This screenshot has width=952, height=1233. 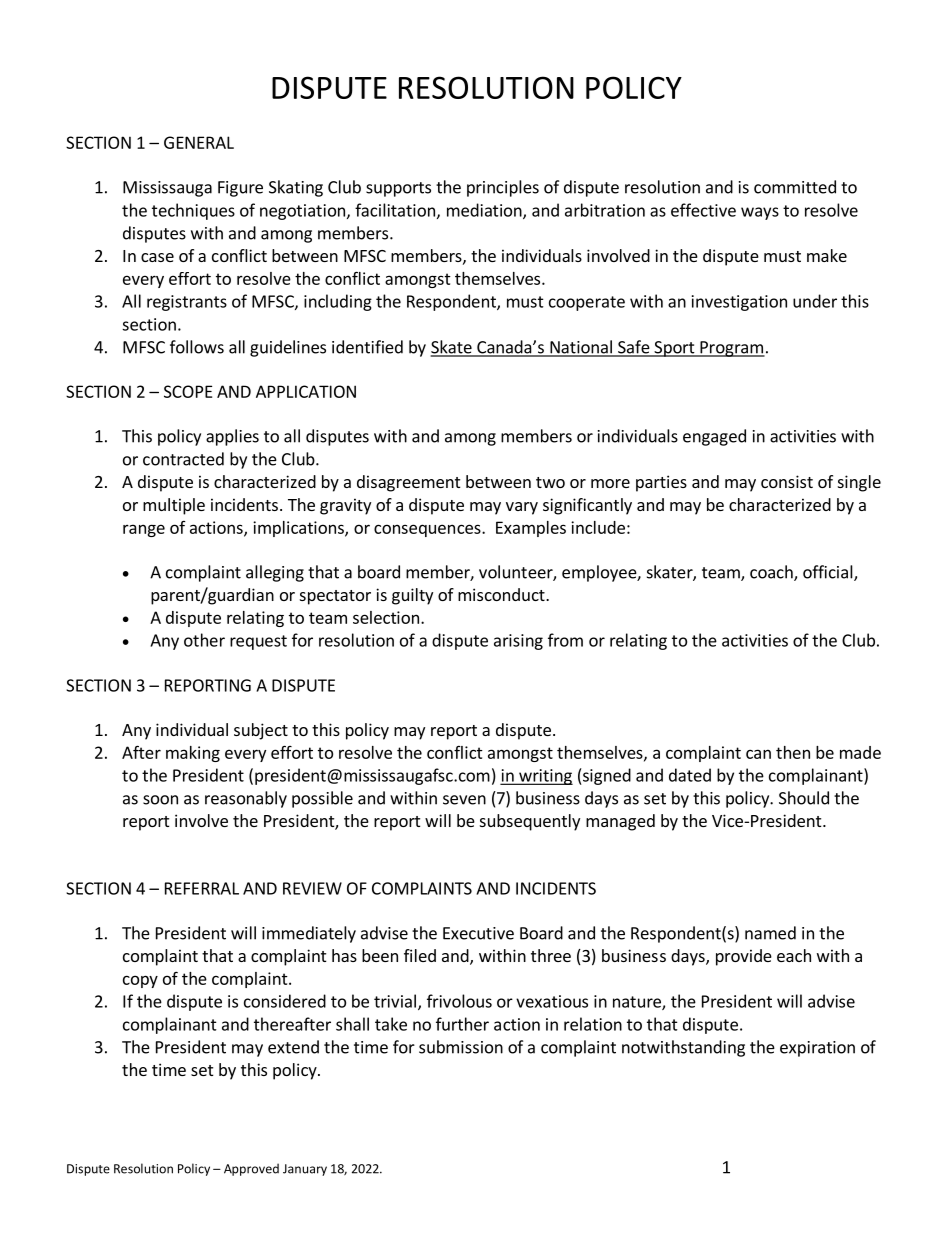 What do you see at coordinates (503, 188) in the screenshot?
I see `principles` at bounding box center [503, 188].
